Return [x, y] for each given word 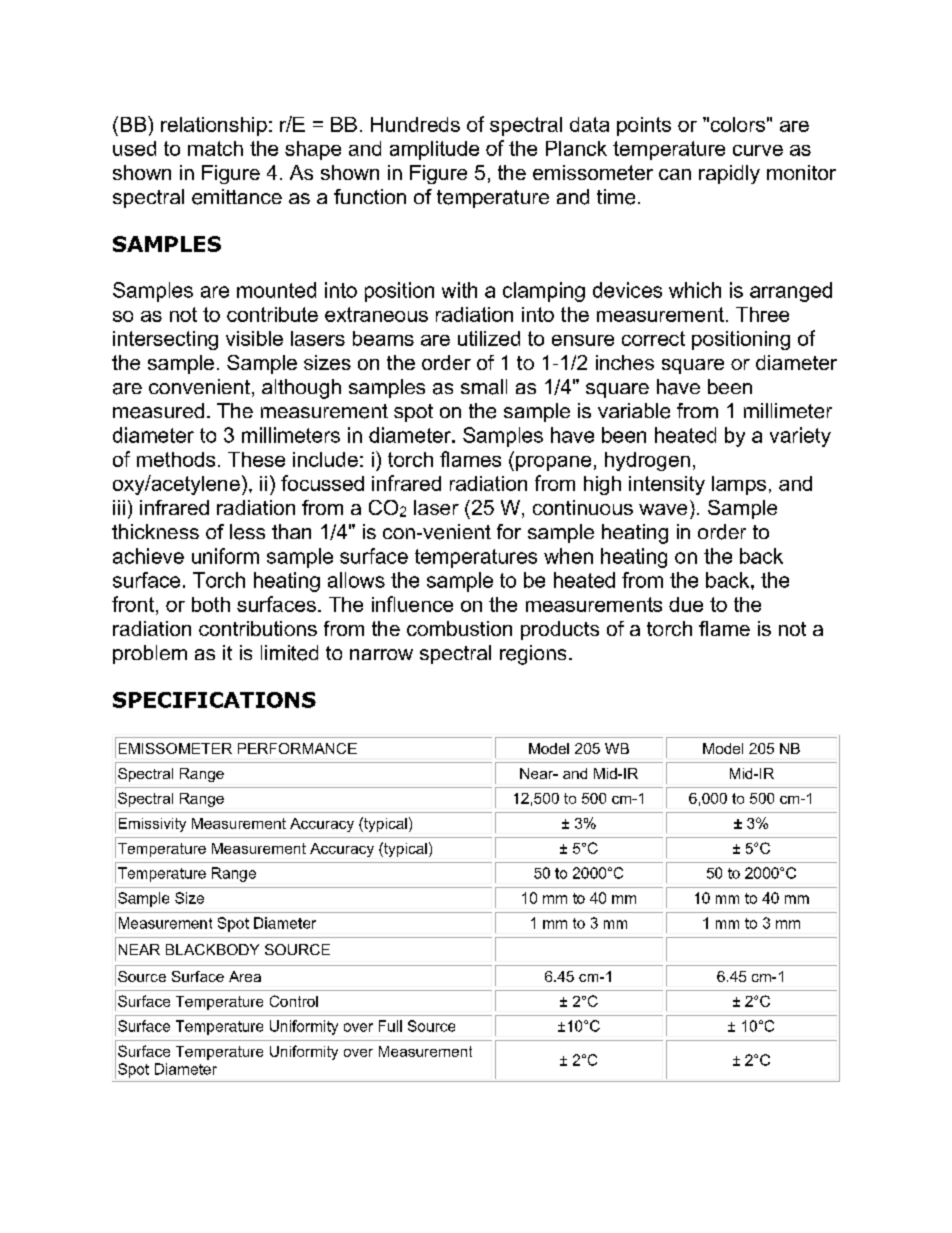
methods [176, 459]
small [484, 387]
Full [390, 1026]
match [215, 148]
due [686, 604]
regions [533, 655]
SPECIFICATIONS [214, 700]
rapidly [729, 174]
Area [245, 976]
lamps [739, 485]
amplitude [434, 150]
